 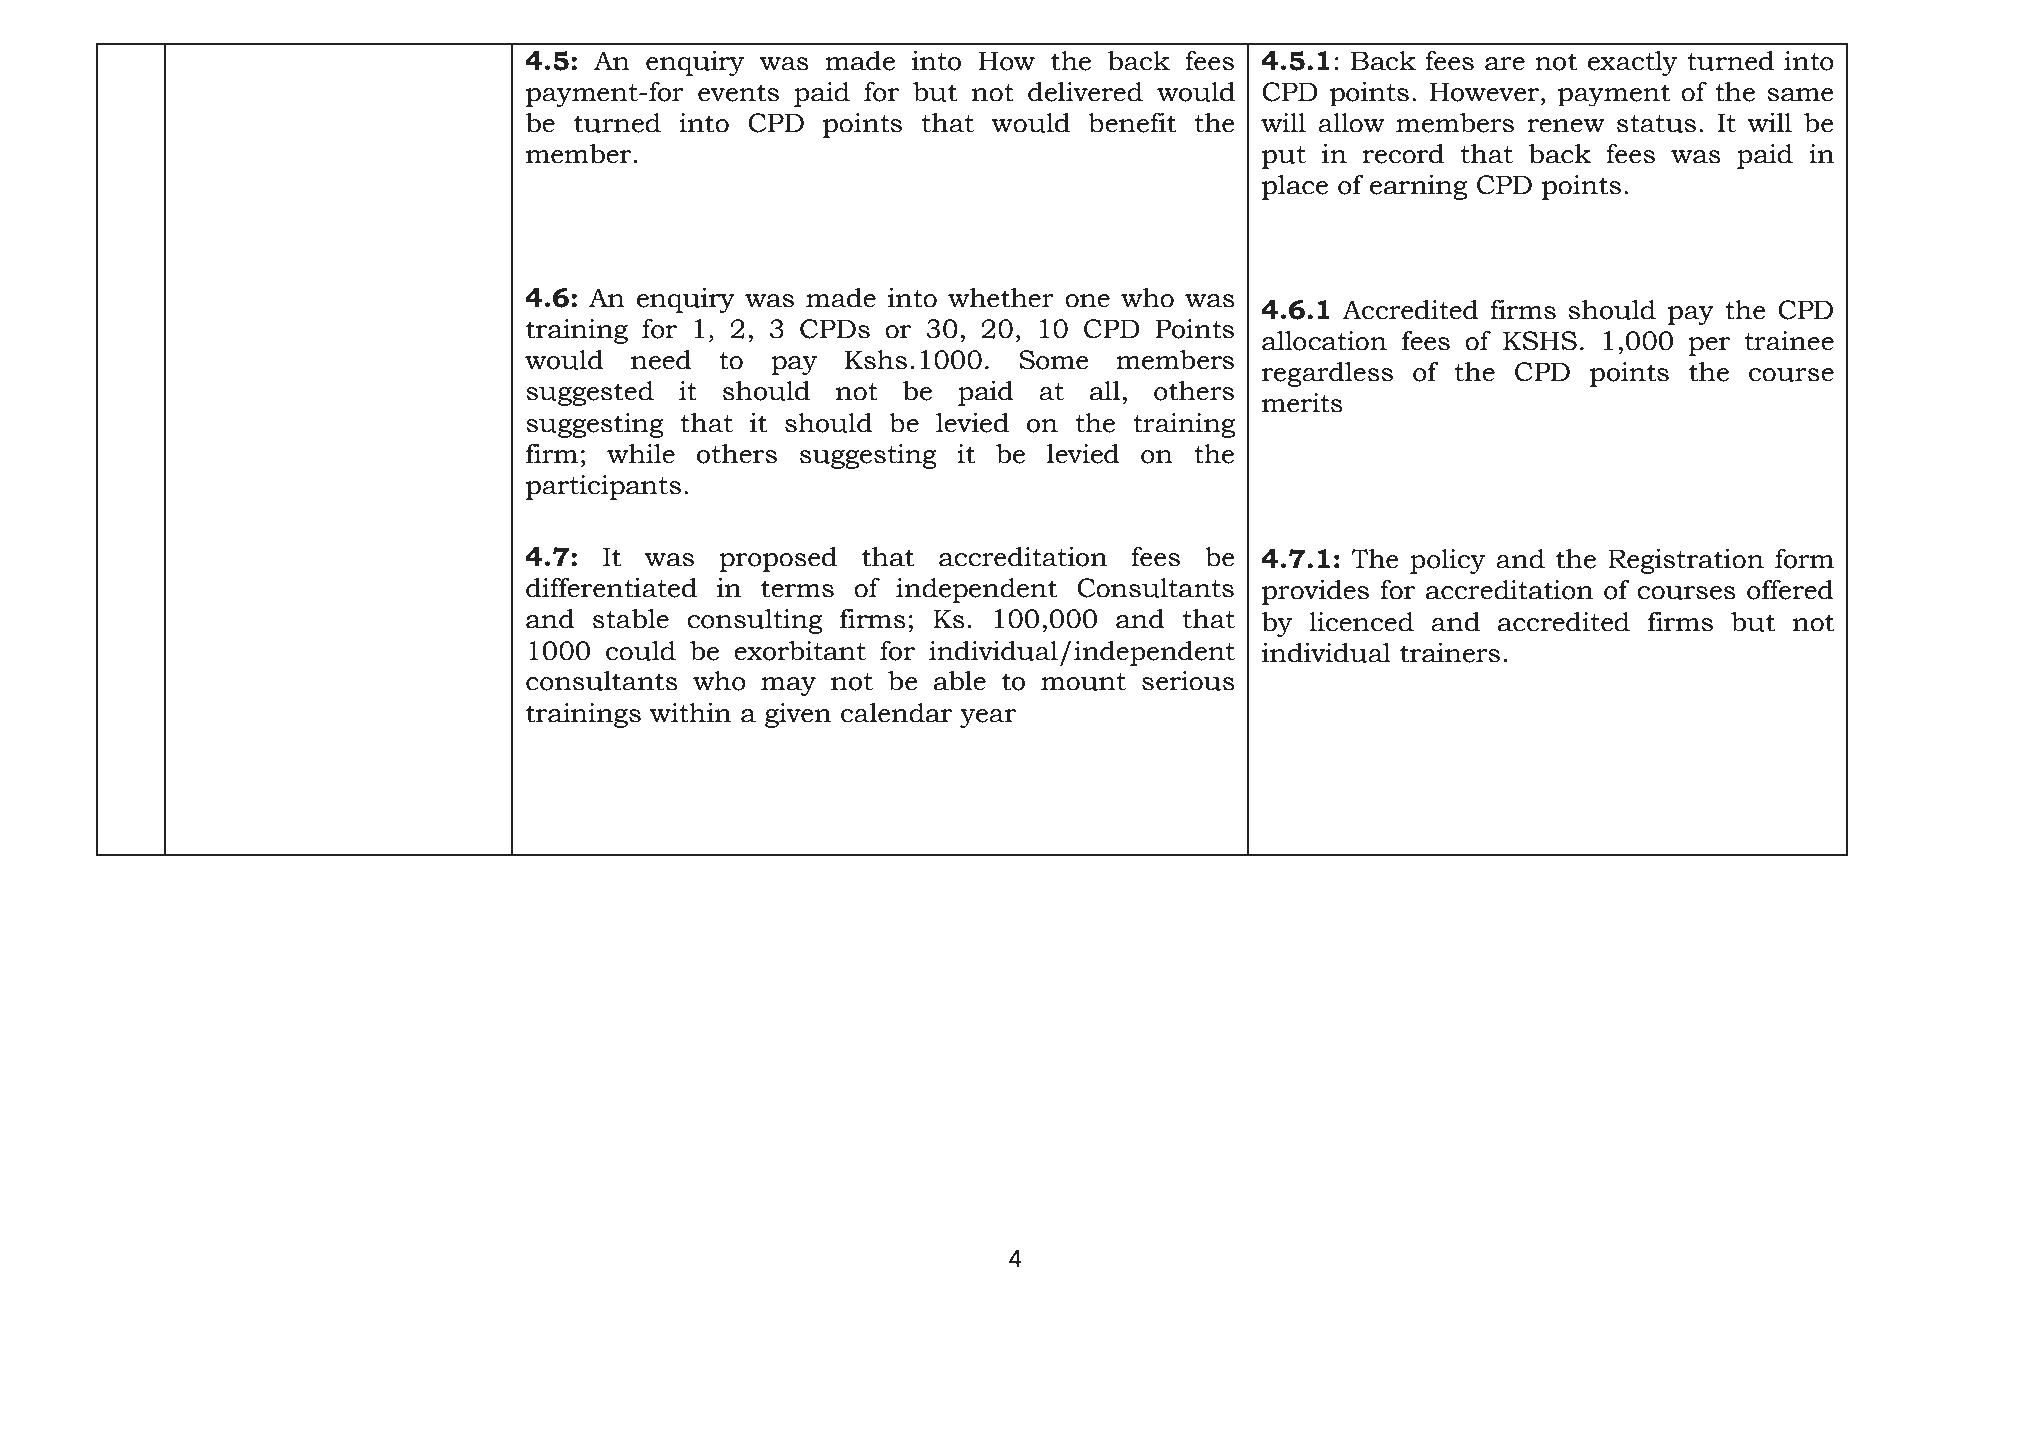 What do you see at coordinates (1302, 403) in the screenshot?
I see `merits` at bounding box center [1302, 403].
